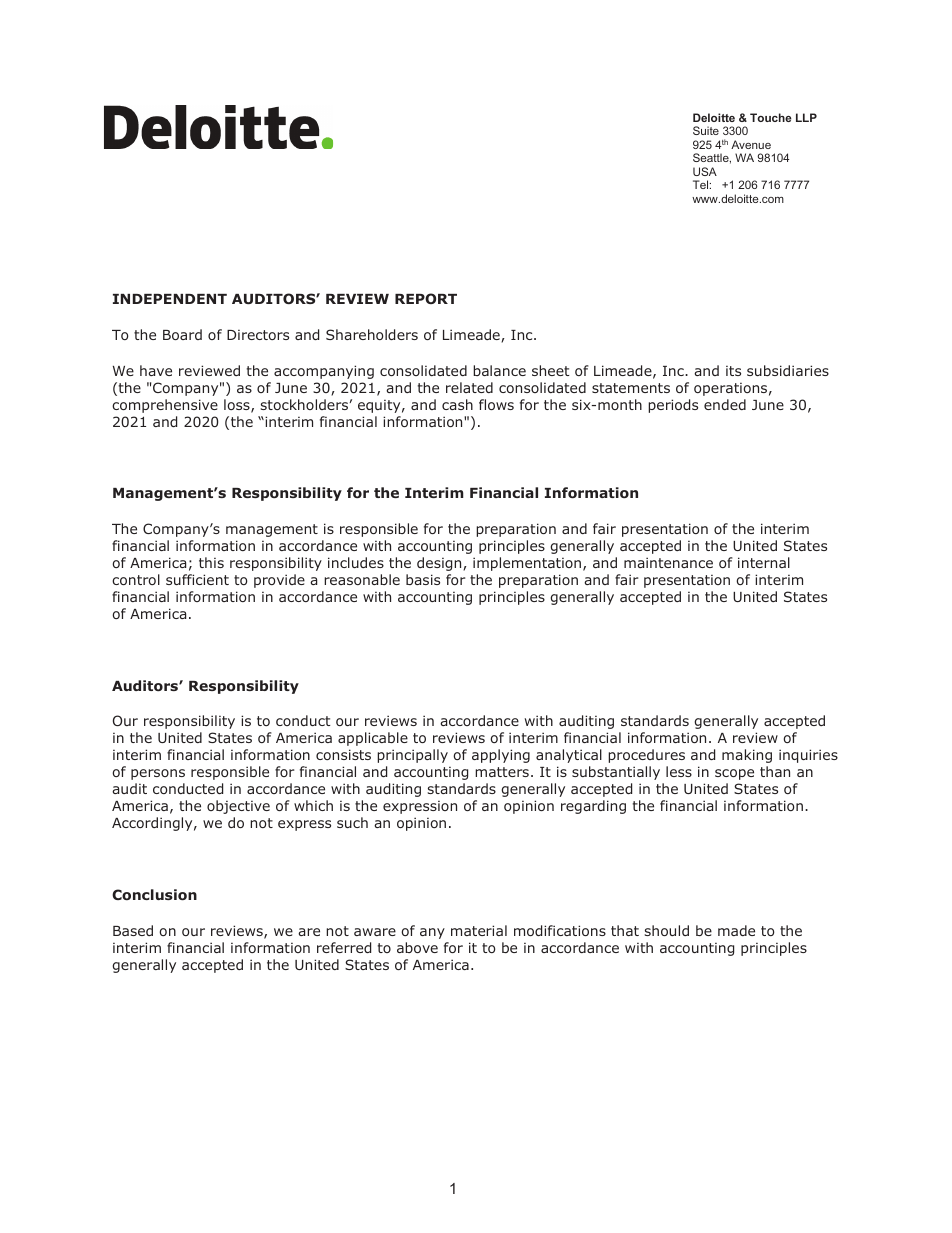  What do you see at coordinates (165, 406) in the screenshot?
I see `comprehensive` at bounding box center [165, 406].
